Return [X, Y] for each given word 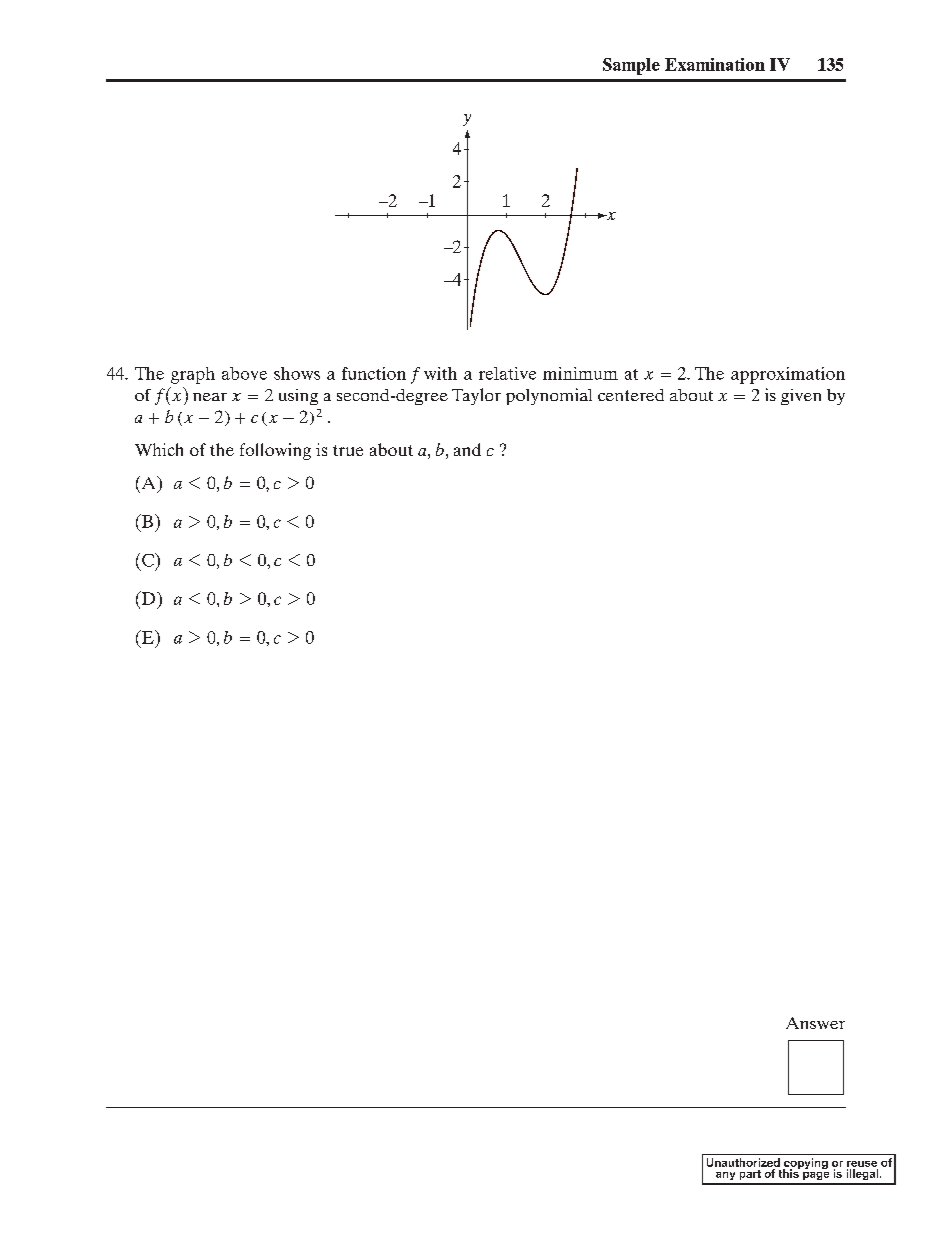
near [210, 397]
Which [159, 449]
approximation [788, 375]
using [298, 397]
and [467, 449]
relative [507, 373]
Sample [631, 66]
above [244, 373]
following [275, 451]
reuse [862, 1164]
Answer [815, 1023]
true [348, 450]
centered [631, 395]
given [801, 397]
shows [297, 373]
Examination [715, 64]
